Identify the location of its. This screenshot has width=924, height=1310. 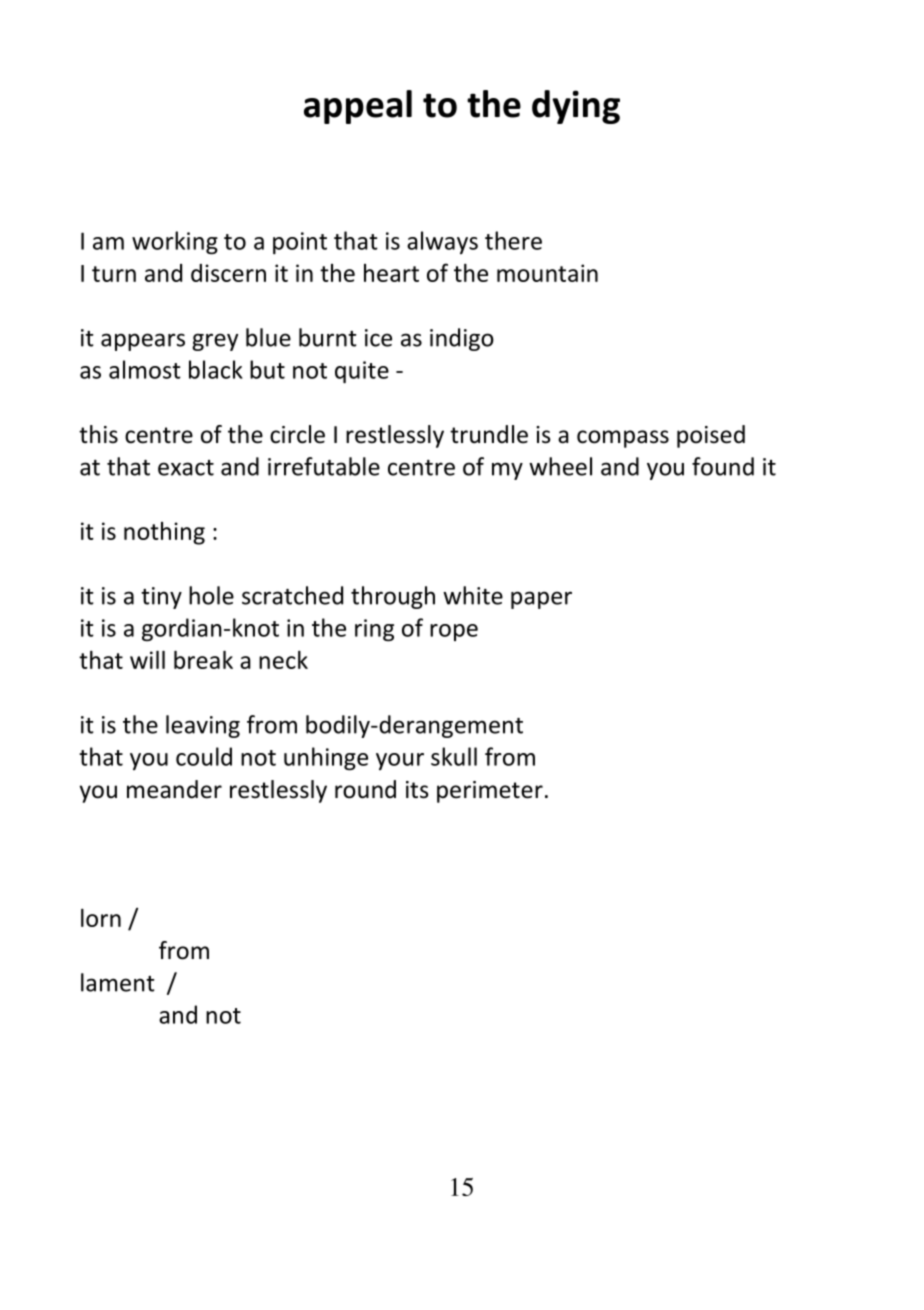
(417, 790).
